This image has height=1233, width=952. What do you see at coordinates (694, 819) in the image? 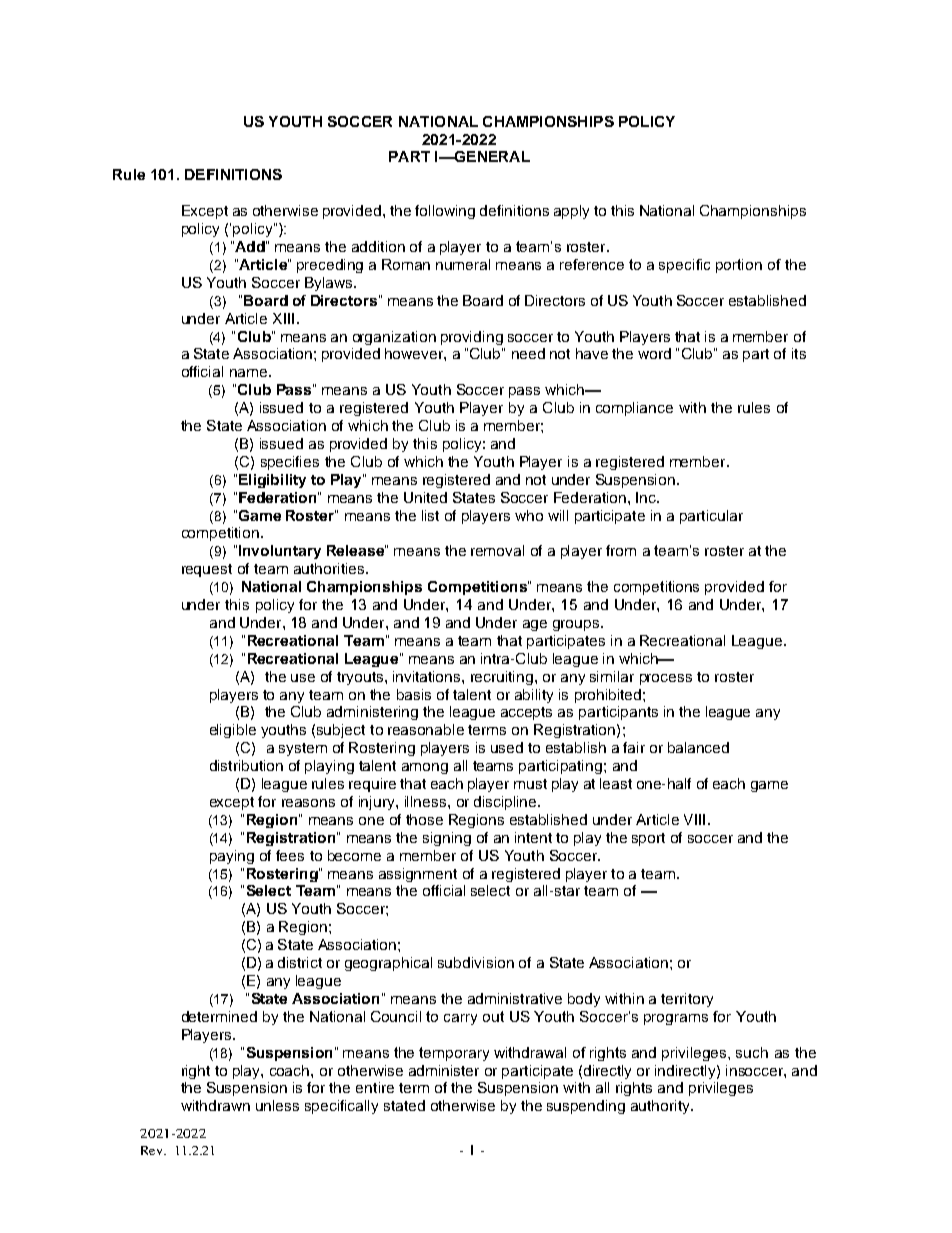
I see `VIII` at bounding box center [694, 819].
